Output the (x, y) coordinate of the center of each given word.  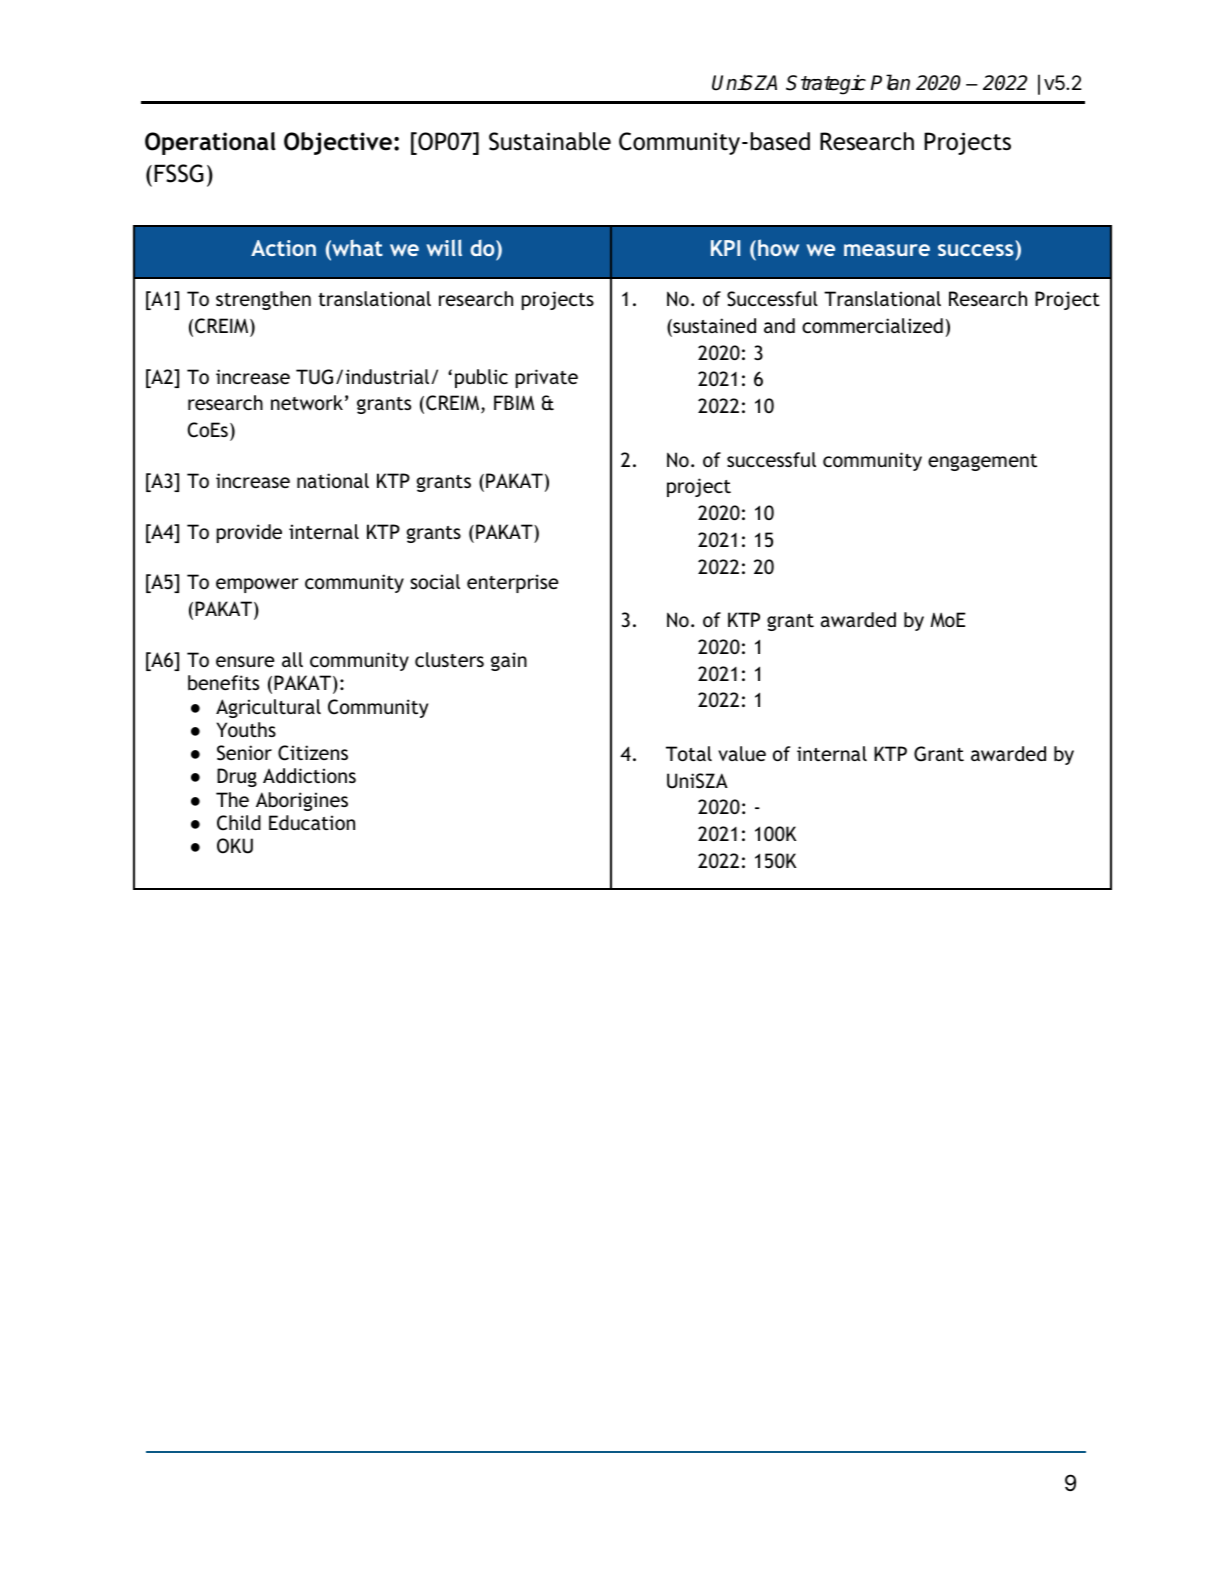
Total (689, 753)
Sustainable (550, 141)
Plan (890, 82)
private (547, 378)
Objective (338, 143)
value (742, 753)
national (333, 480)
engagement (982, 462)
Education (312, 822)
